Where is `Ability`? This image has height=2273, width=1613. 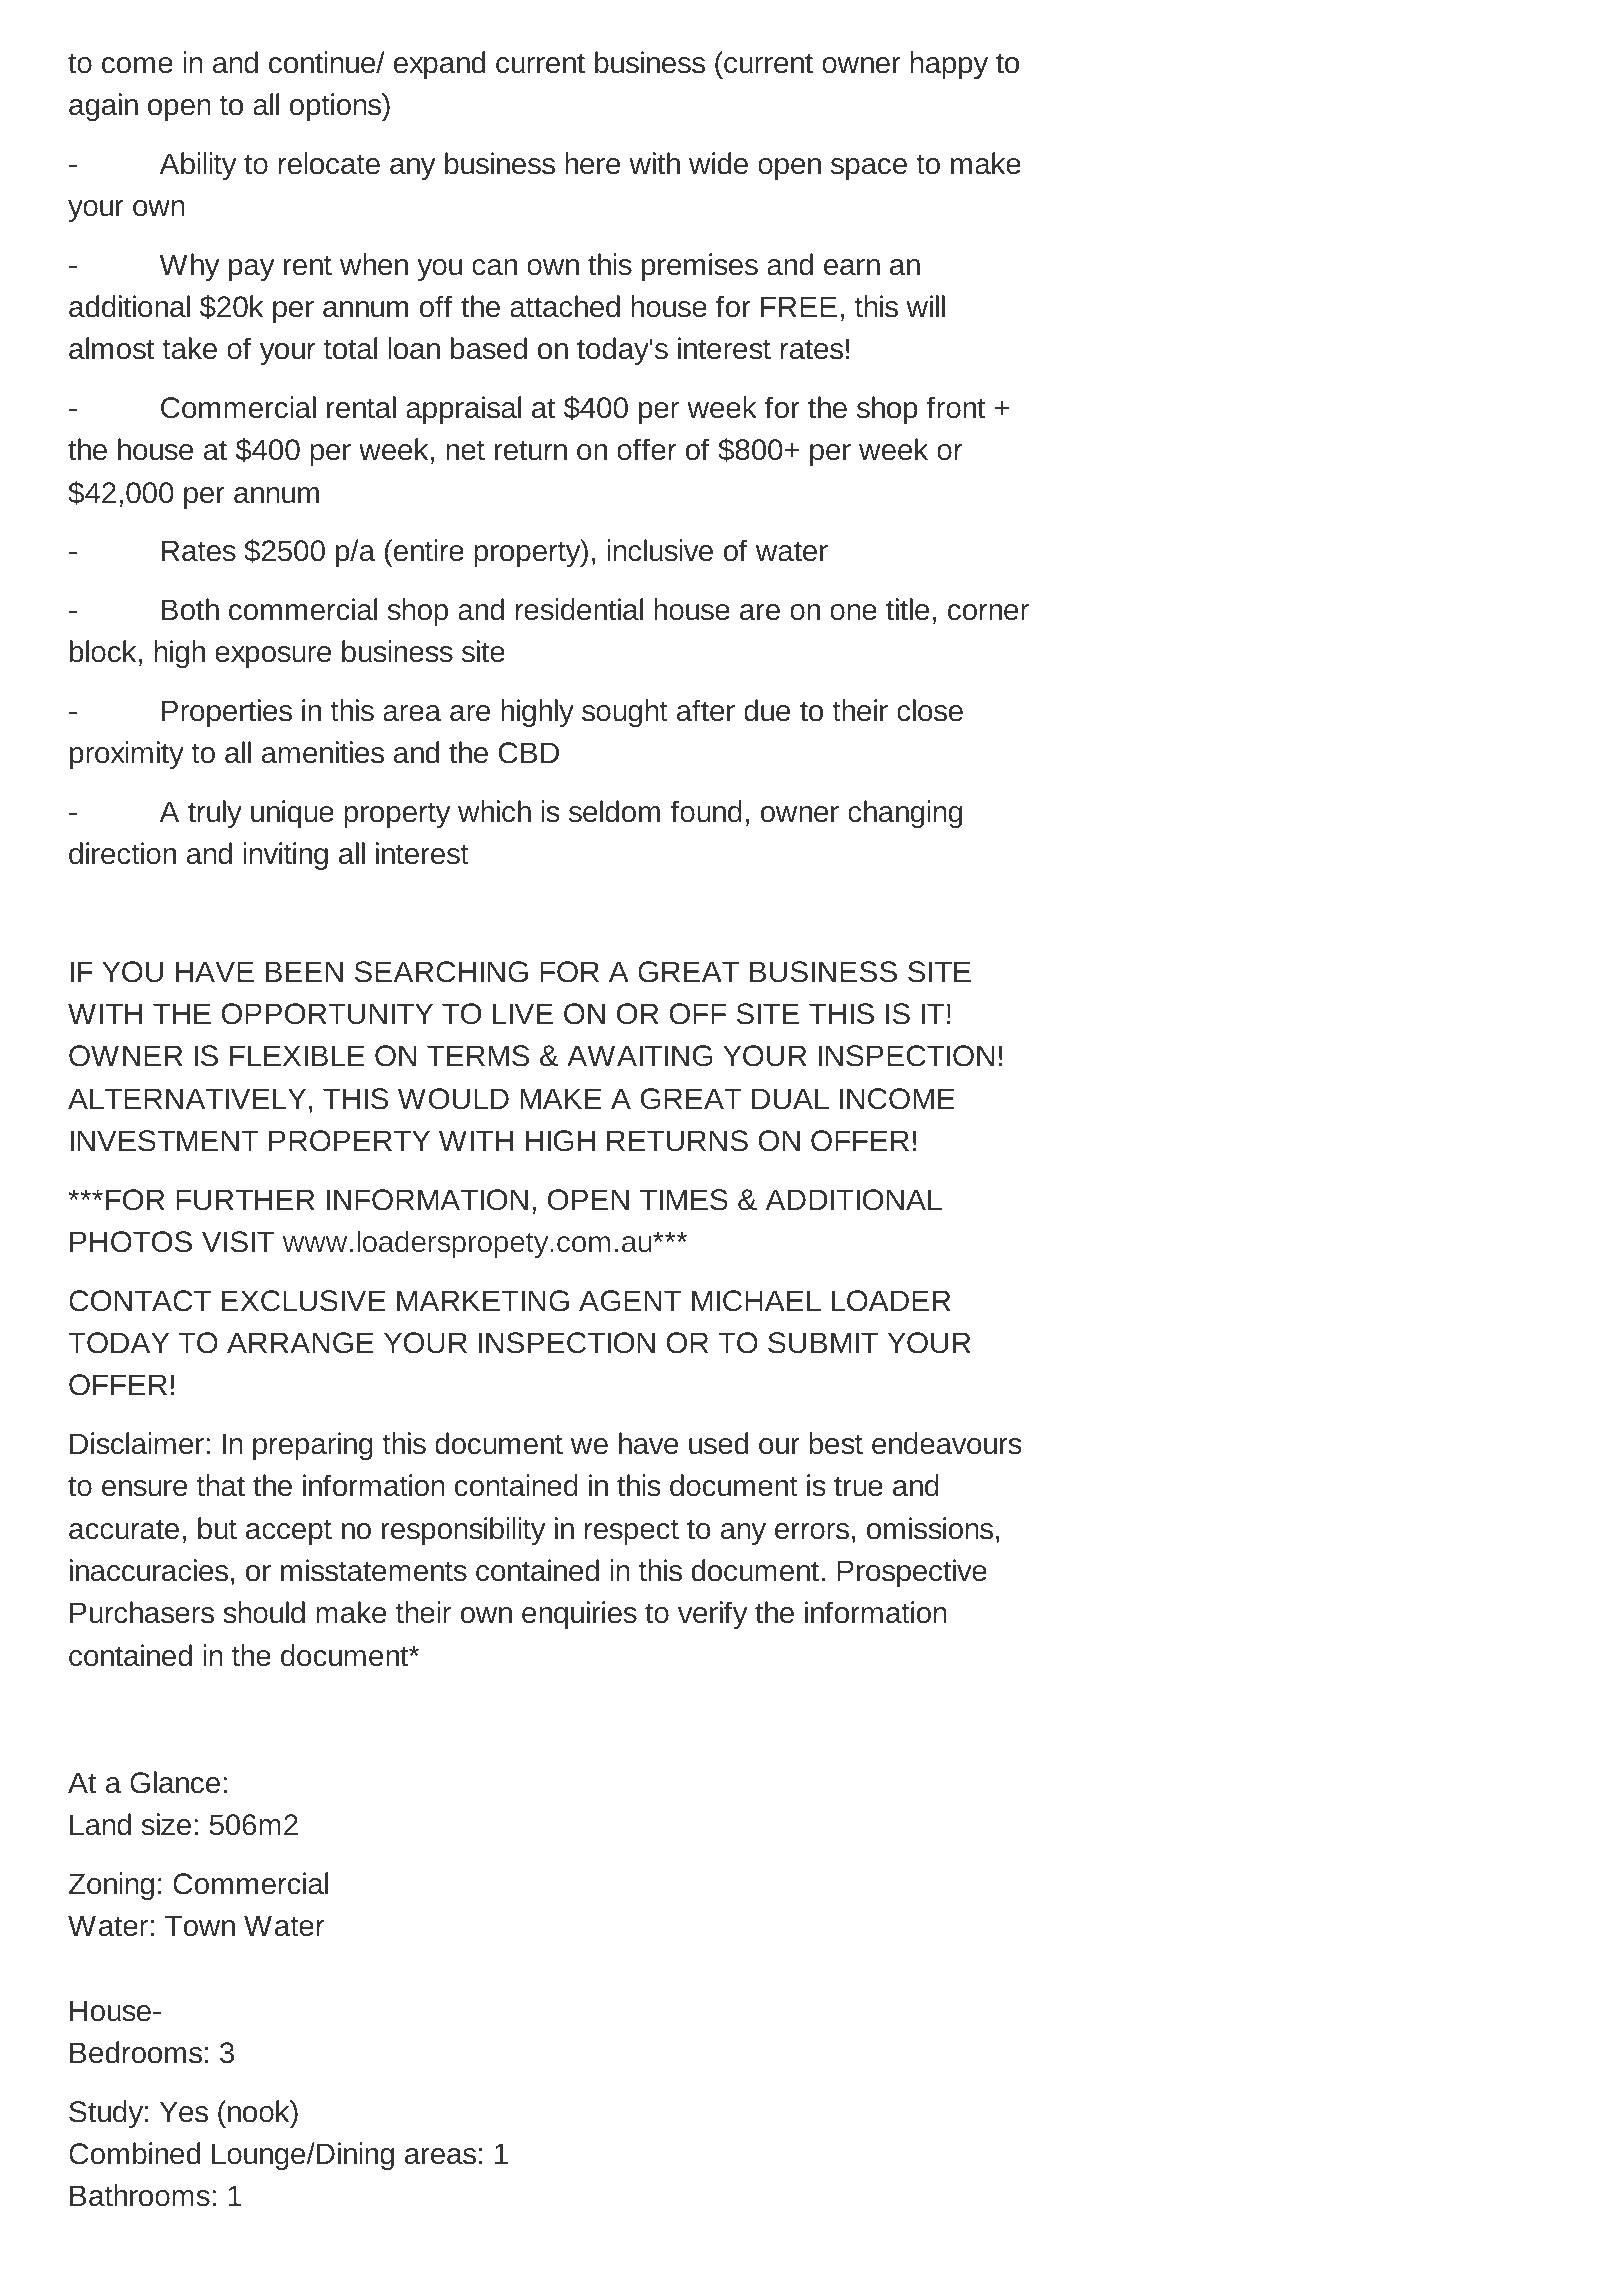
Ability is located at coordinates (198, 166).
